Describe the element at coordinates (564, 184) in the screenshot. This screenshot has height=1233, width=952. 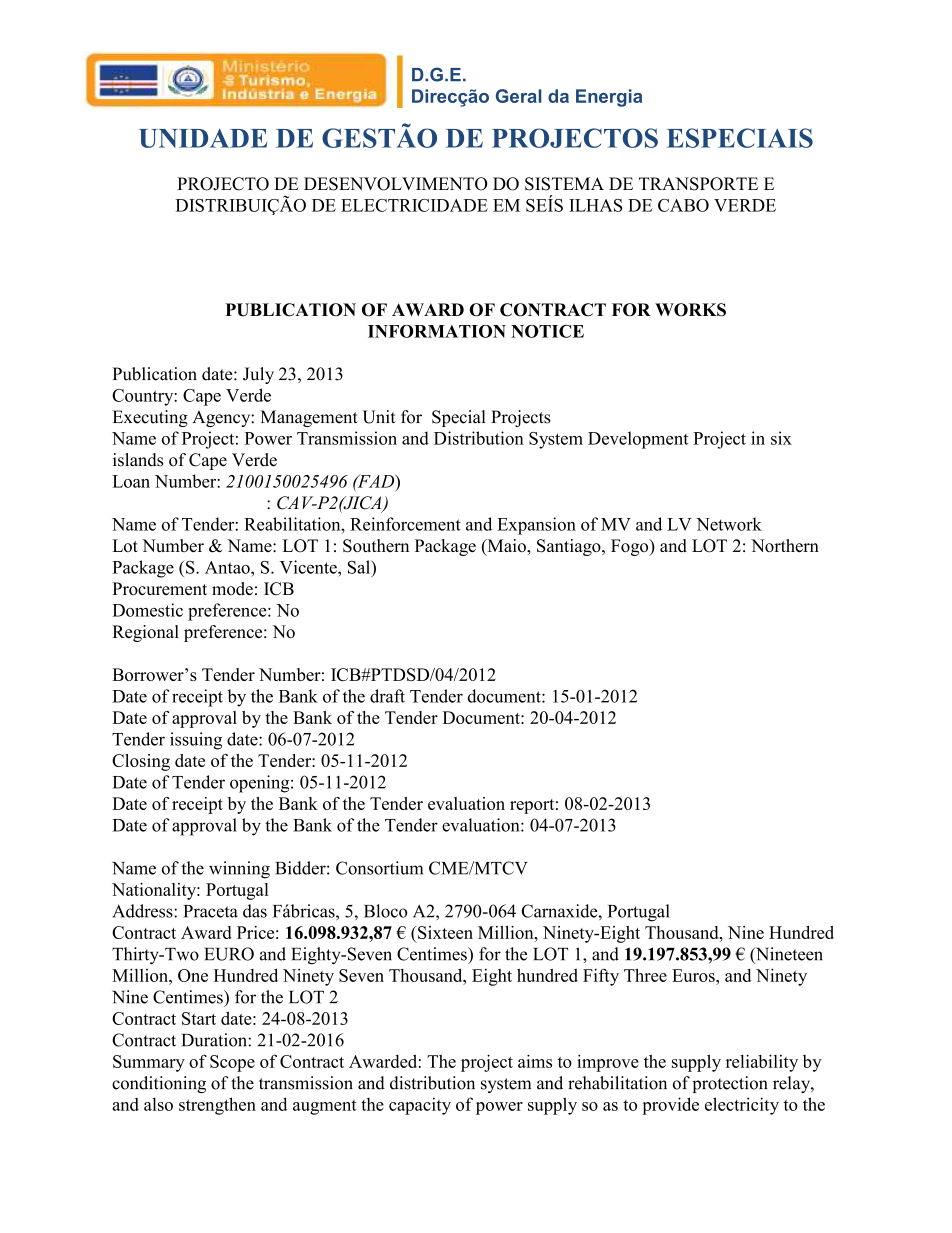
I see `SISTEMA` at that location.
